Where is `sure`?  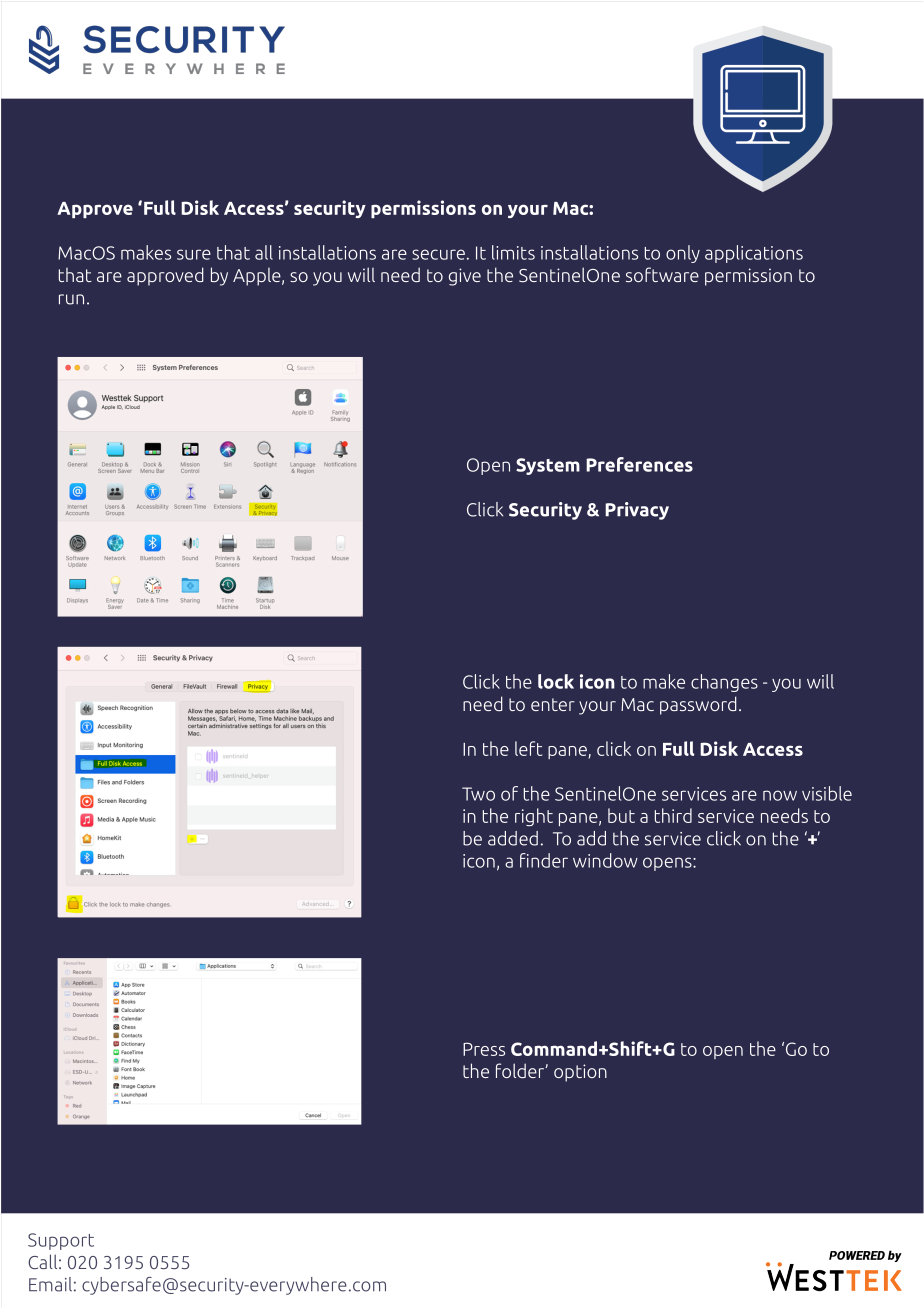
sure is located at coordinates (194, 254).
